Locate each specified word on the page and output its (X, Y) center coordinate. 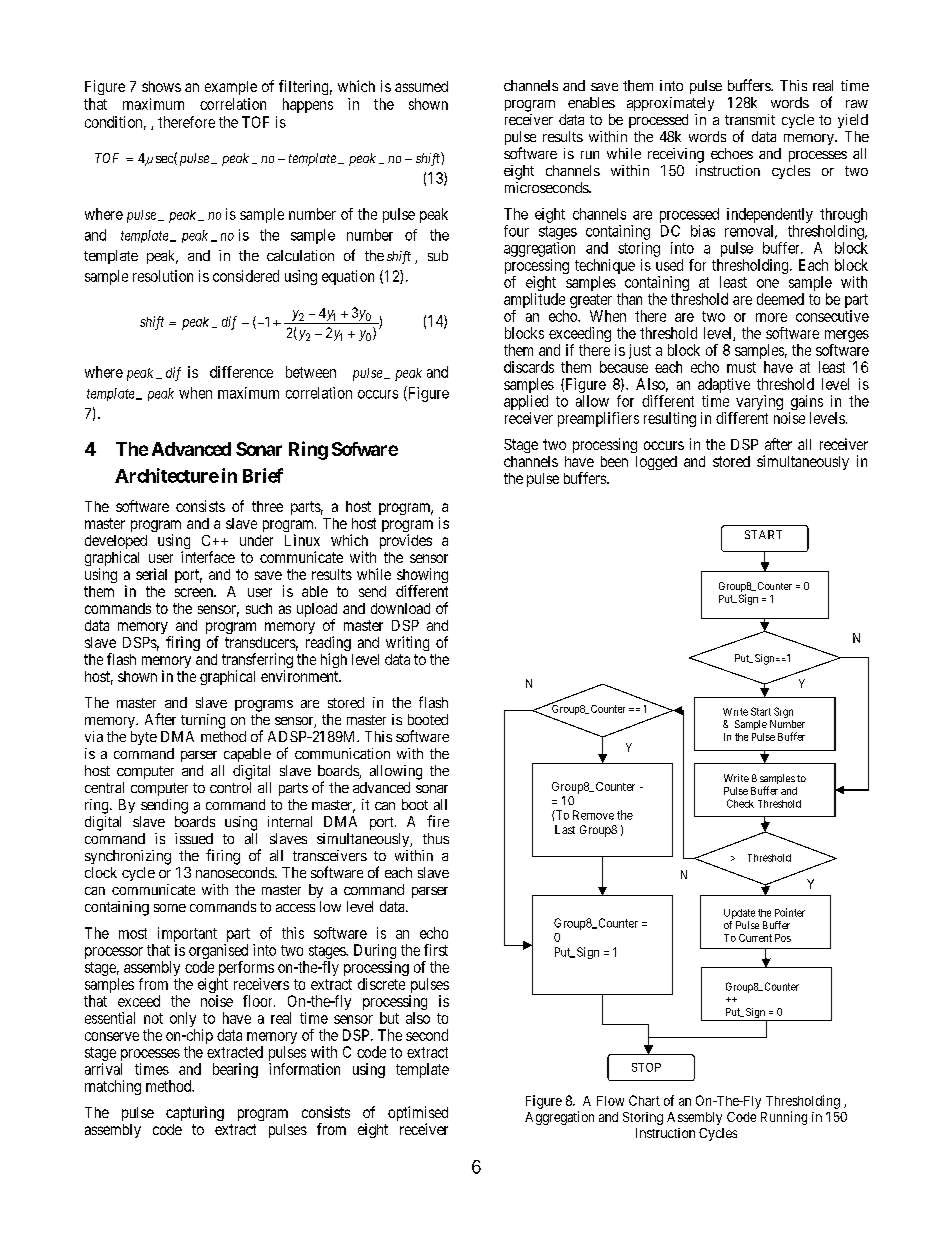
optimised (418, 1115)
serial (151, 574)
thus (436, 838)
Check (740, 803)
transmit (750, 119)
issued (194, 838)
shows (161, 86)
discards (529, 367)
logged (656, 463)
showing (422, 577)
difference (241, 372)
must (741, 367)
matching (113, 1087)
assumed (421, 86)
